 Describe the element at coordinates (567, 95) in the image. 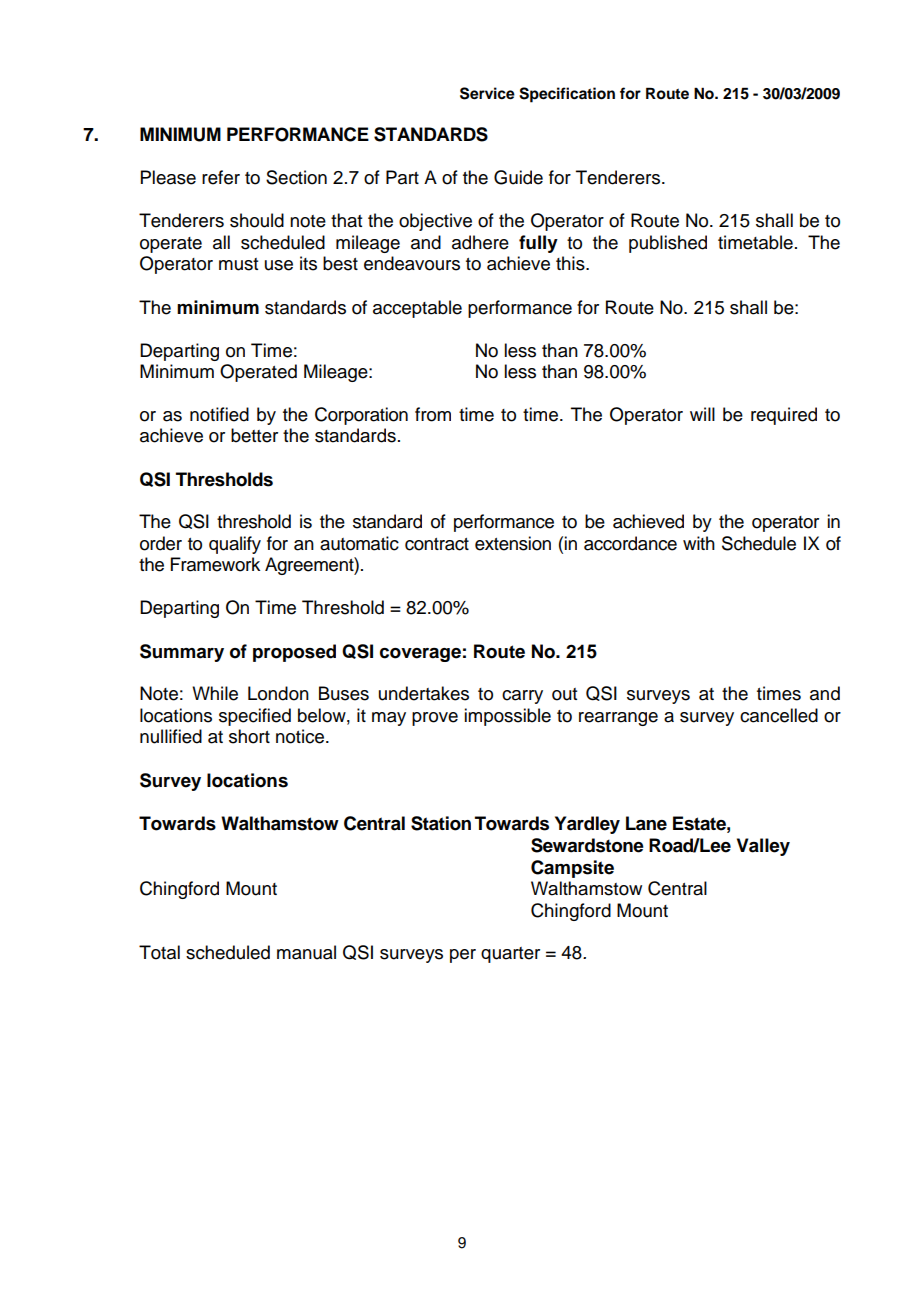

I see `Specification` at that location.
